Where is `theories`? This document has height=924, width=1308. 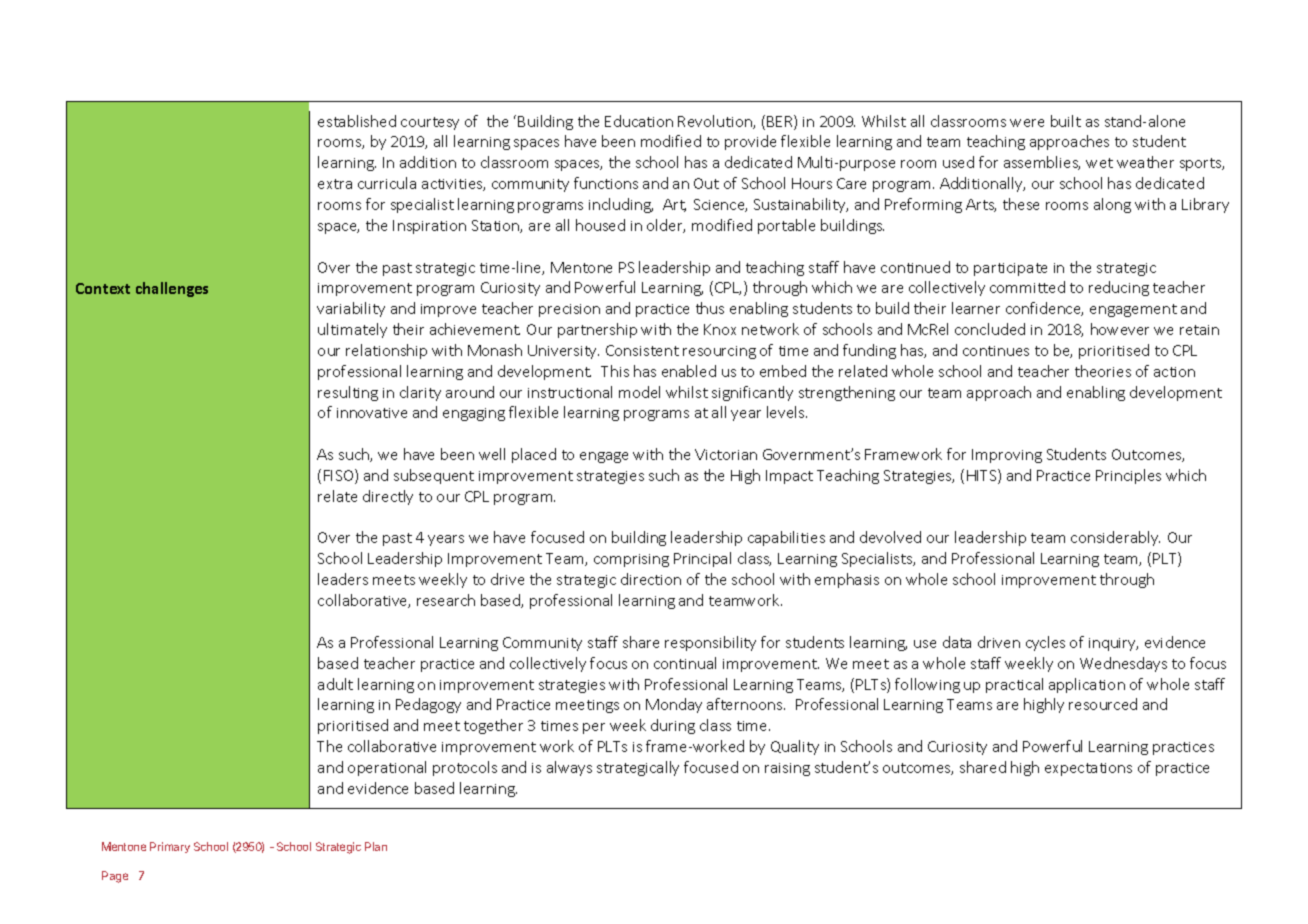
theories is located at coordinates (1103, 371).
